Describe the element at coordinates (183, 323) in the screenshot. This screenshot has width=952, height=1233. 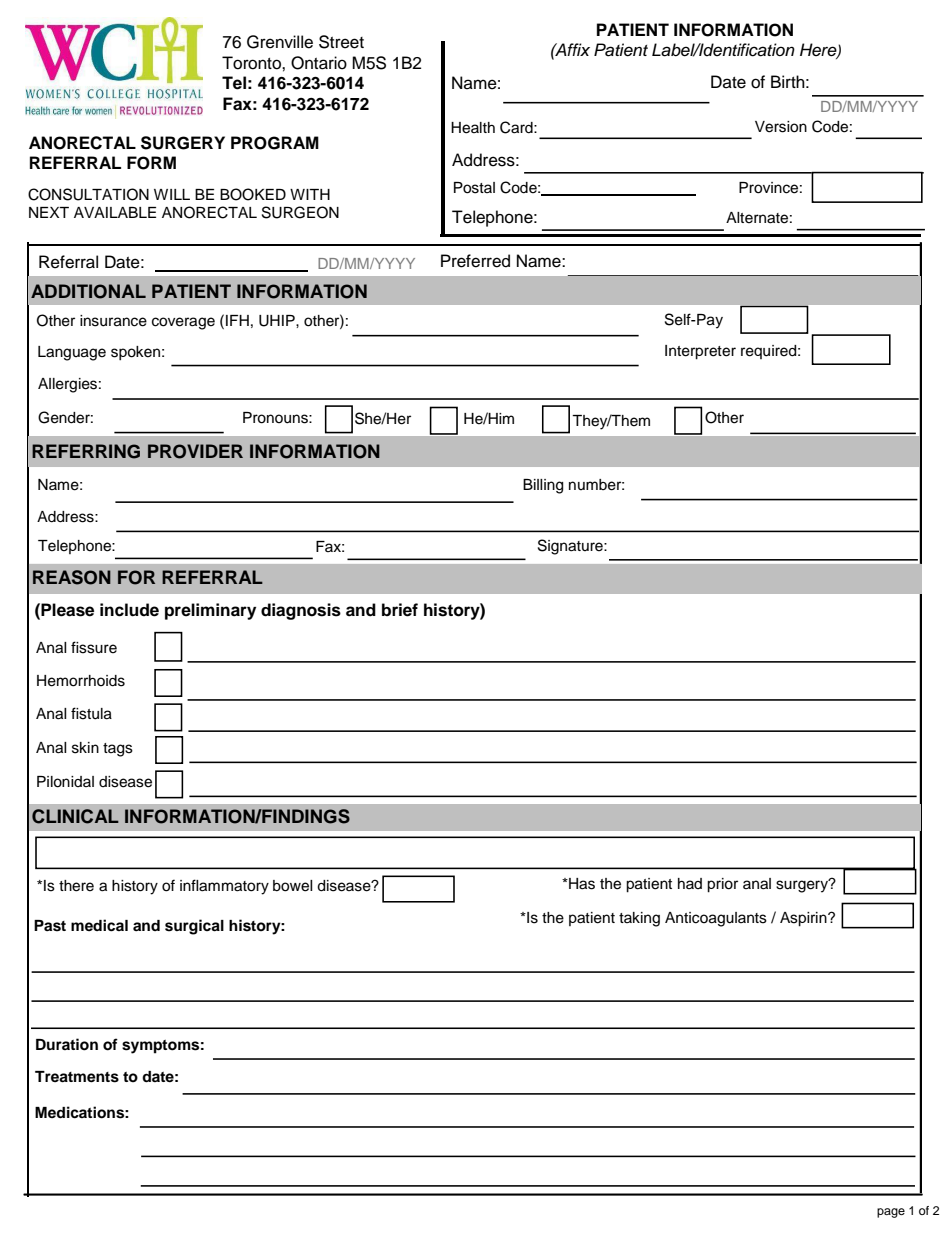
I see `coverage` at that location.
